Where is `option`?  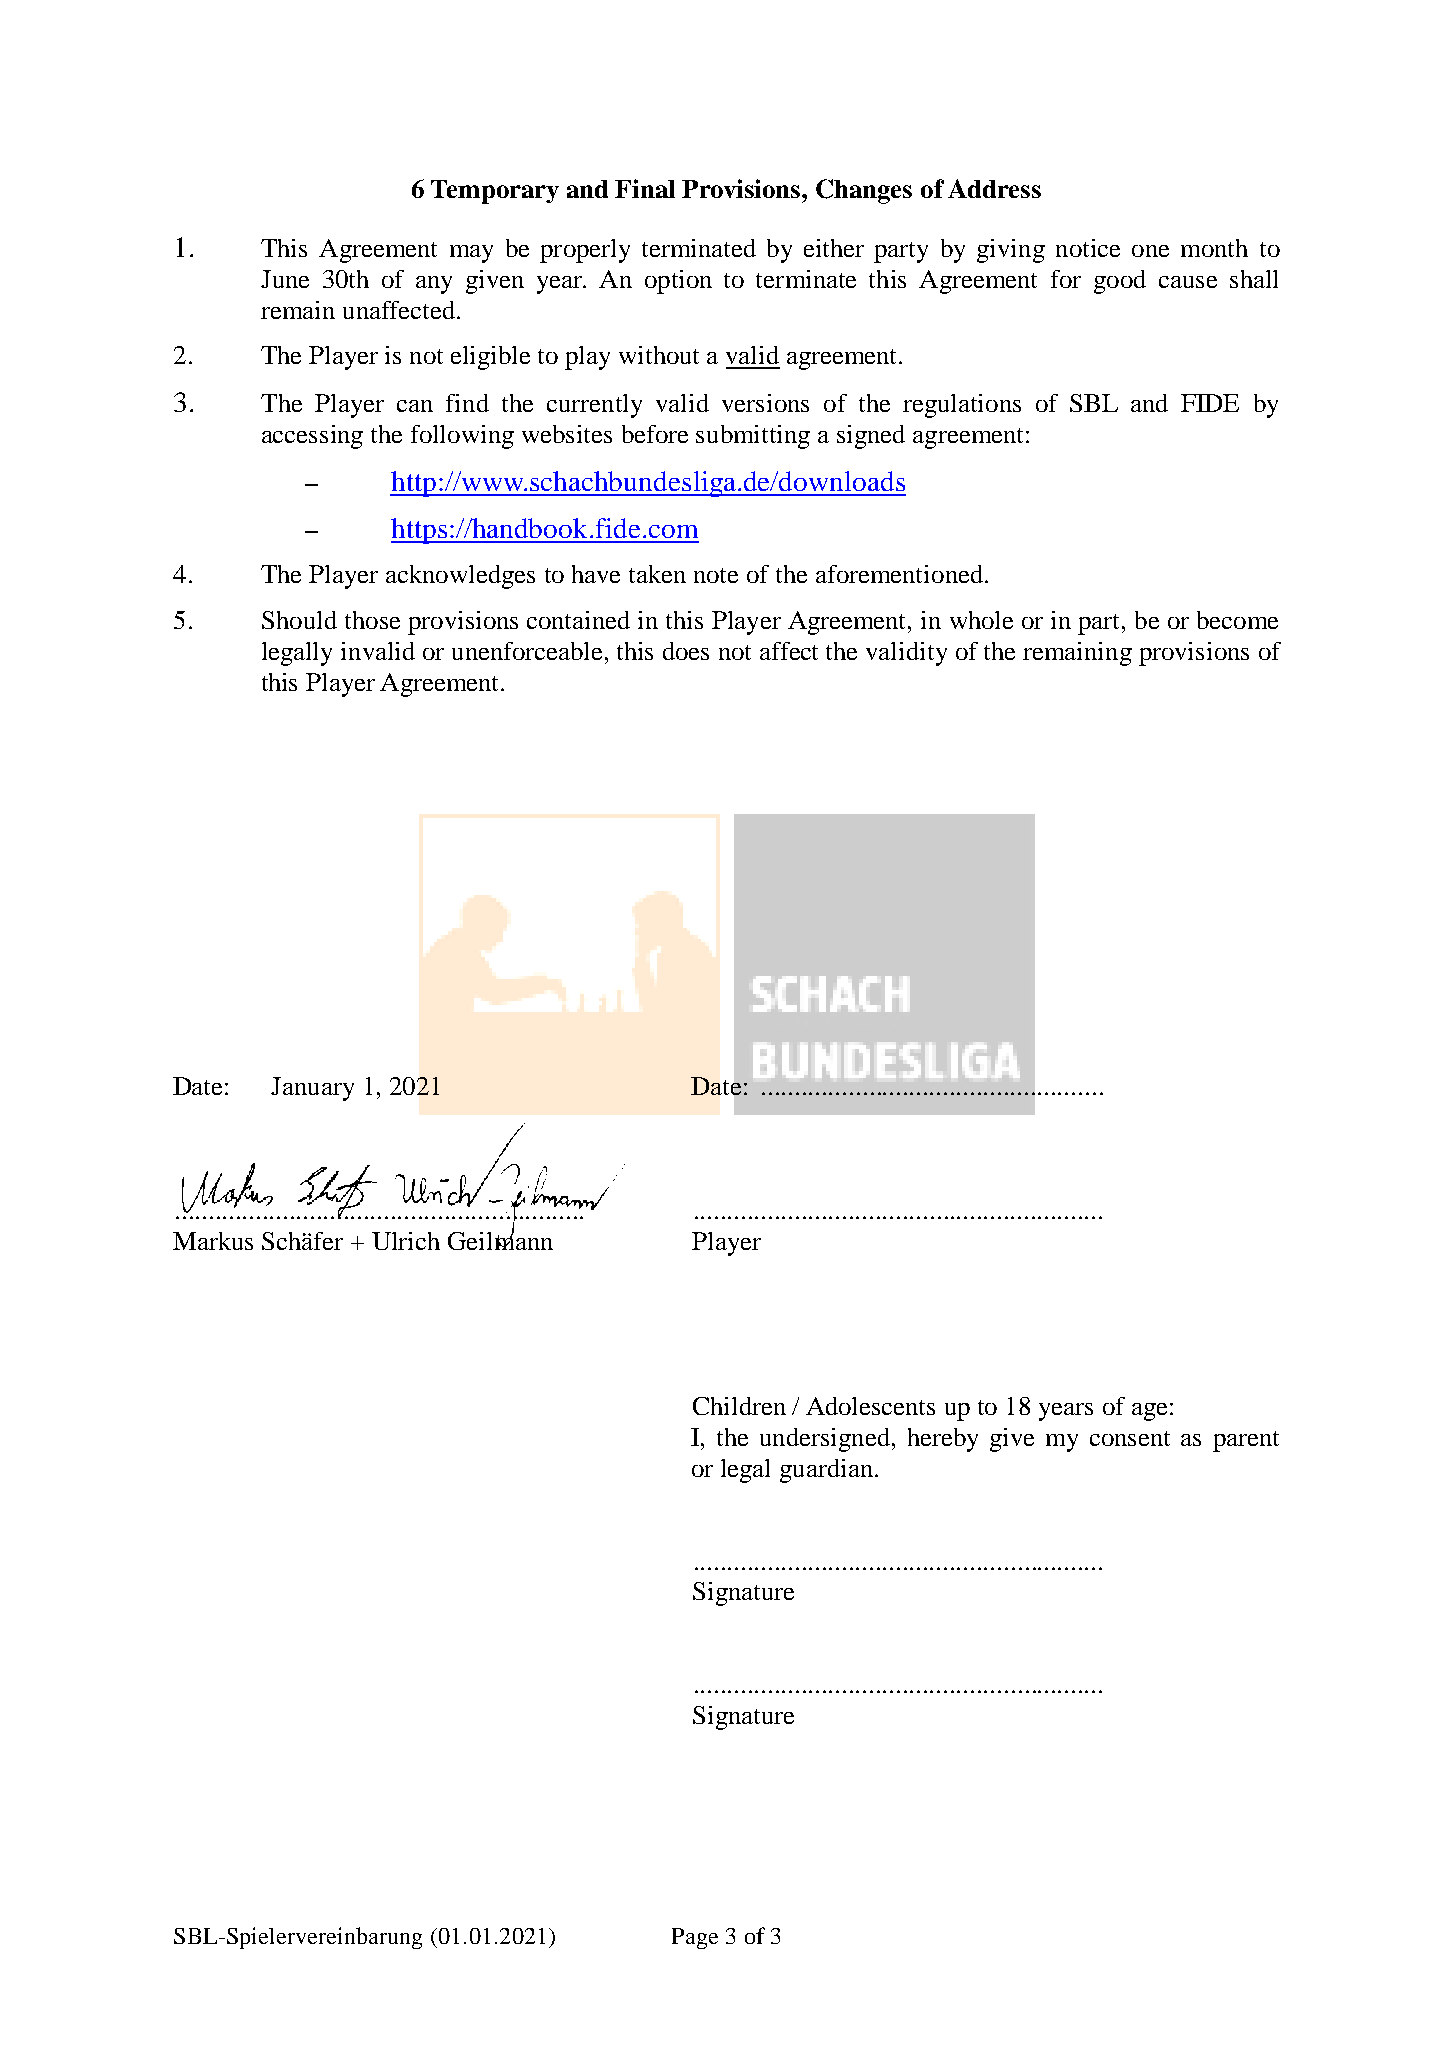
option is located at coordinates (678, 282).
